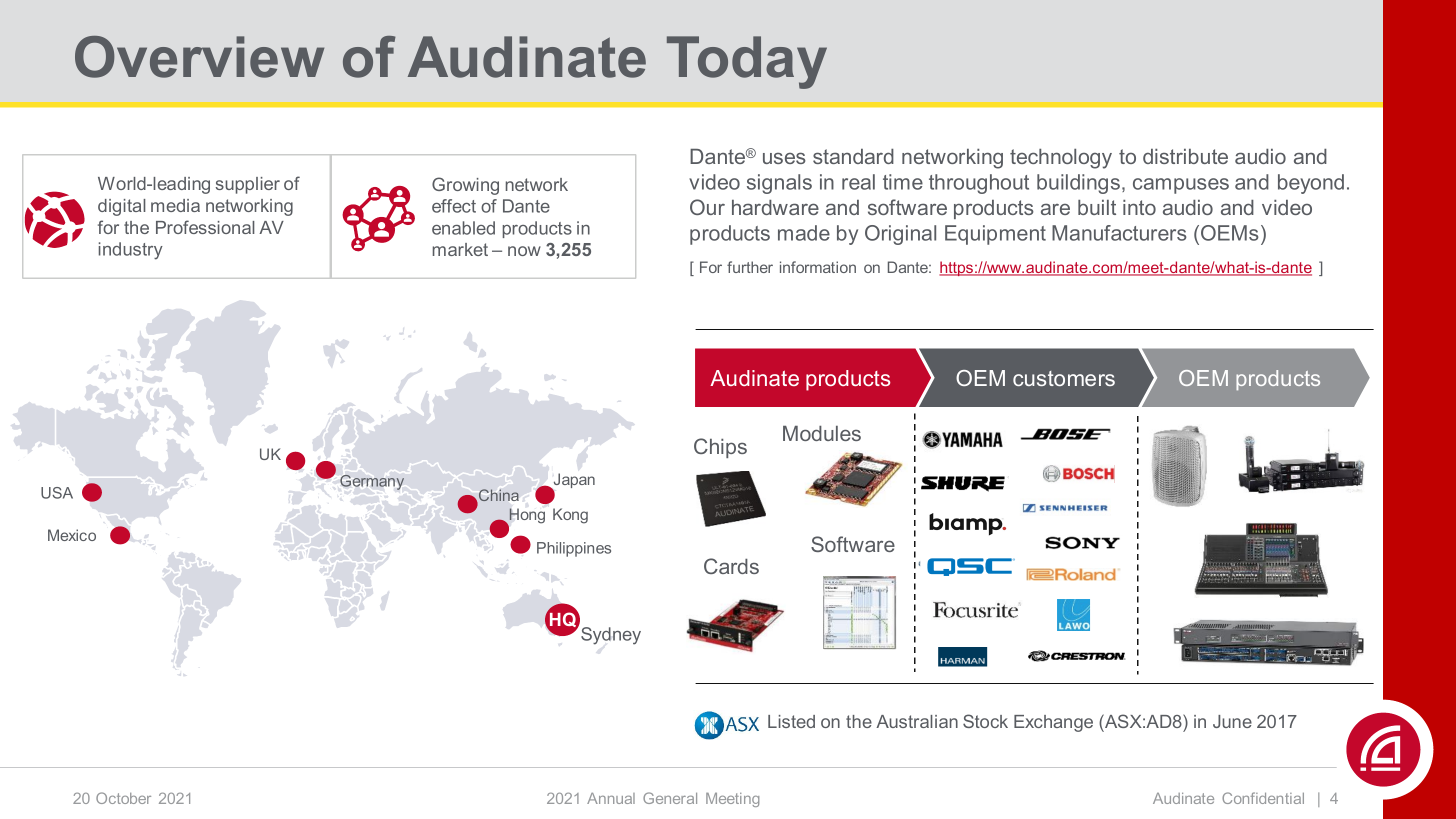 Image resolution: width=1456 pixels, height=819 pixels. I want to click on Germany, so click(372, 482).
